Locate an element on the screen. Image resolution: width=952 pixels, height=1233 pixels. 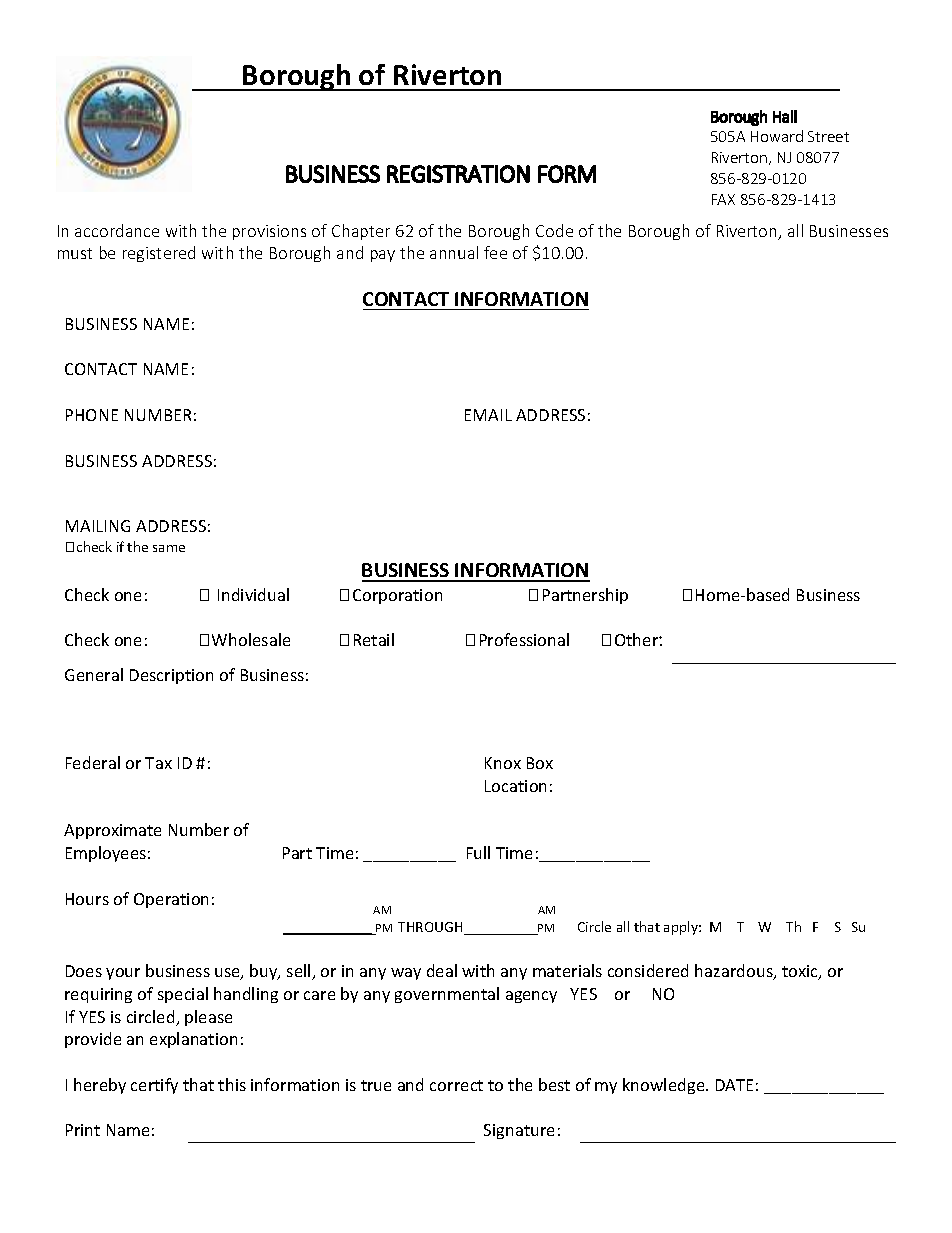
PHONE is located at coordinates (92, 415).
